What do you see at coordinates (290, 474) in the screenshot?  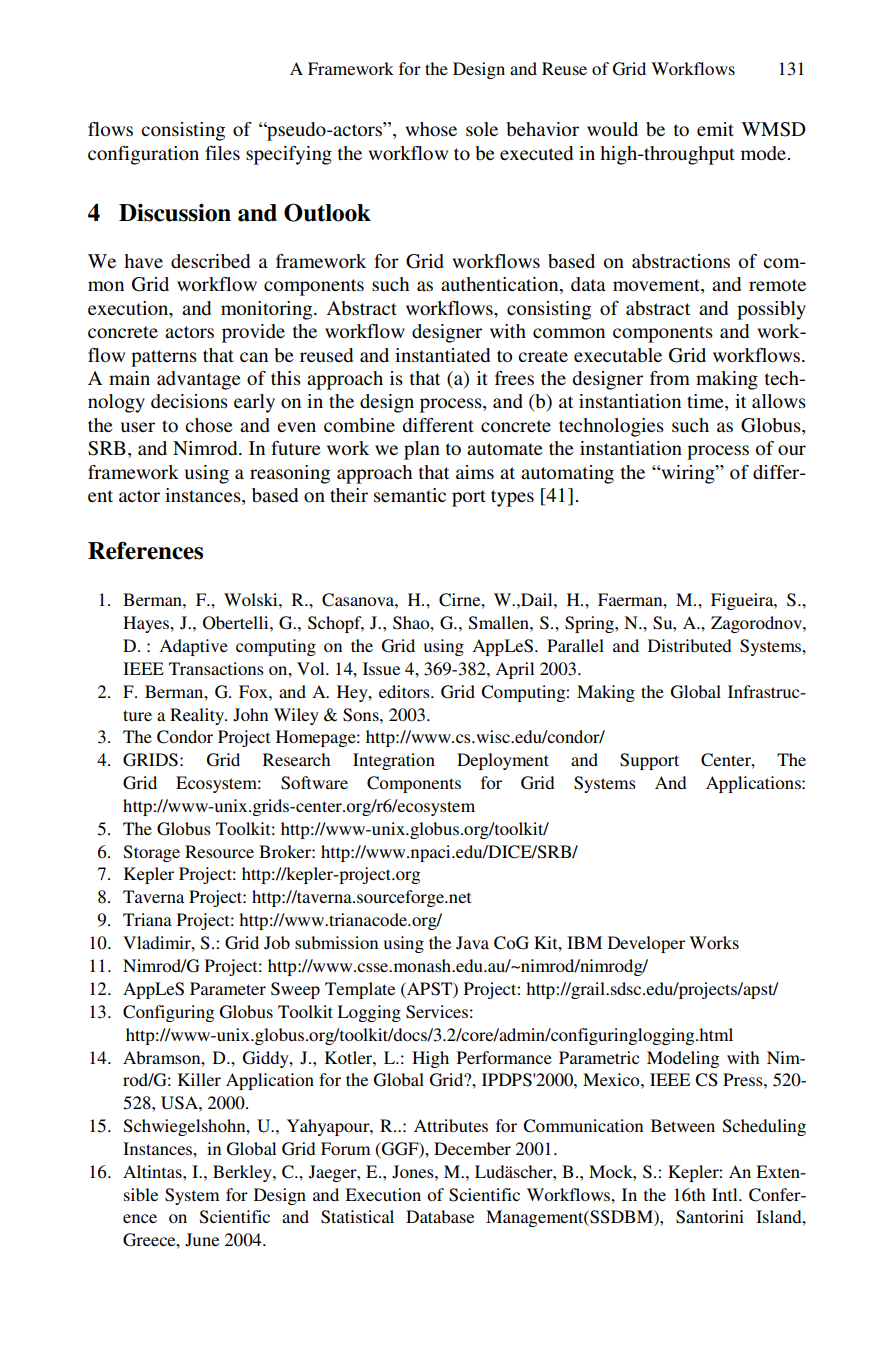 I see `reasoning` at bounding box center [290, 474].
